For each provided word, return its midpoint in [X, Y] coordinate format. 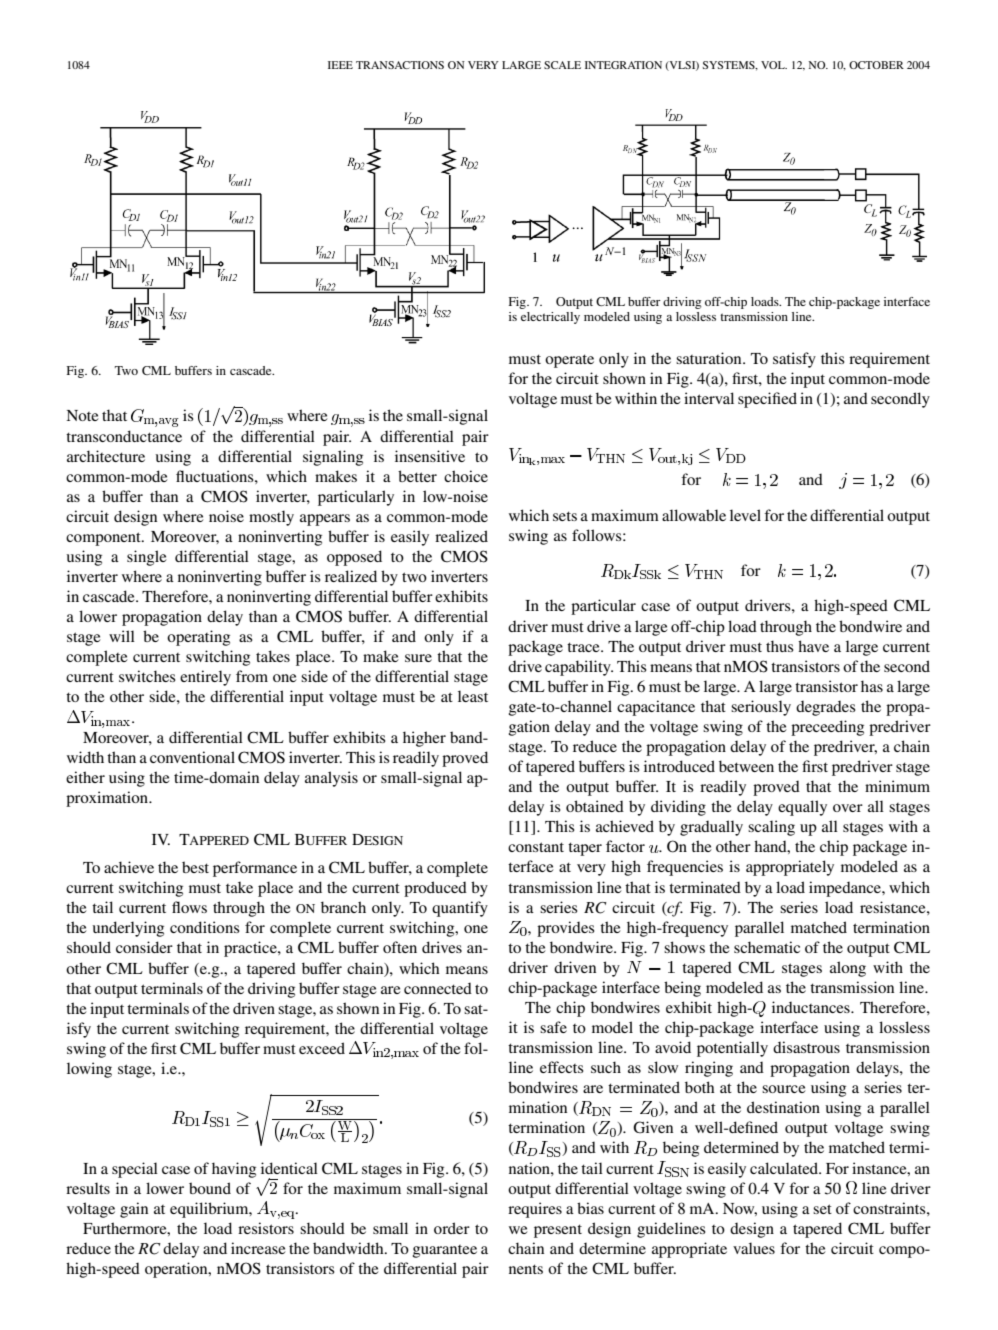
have [813, 646]
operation [177, 1270]
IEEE [340, 65]
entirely [205, 678]
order [452, 1228]
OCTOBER [876, 65]
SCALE [562, 65]
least [473, 696]
